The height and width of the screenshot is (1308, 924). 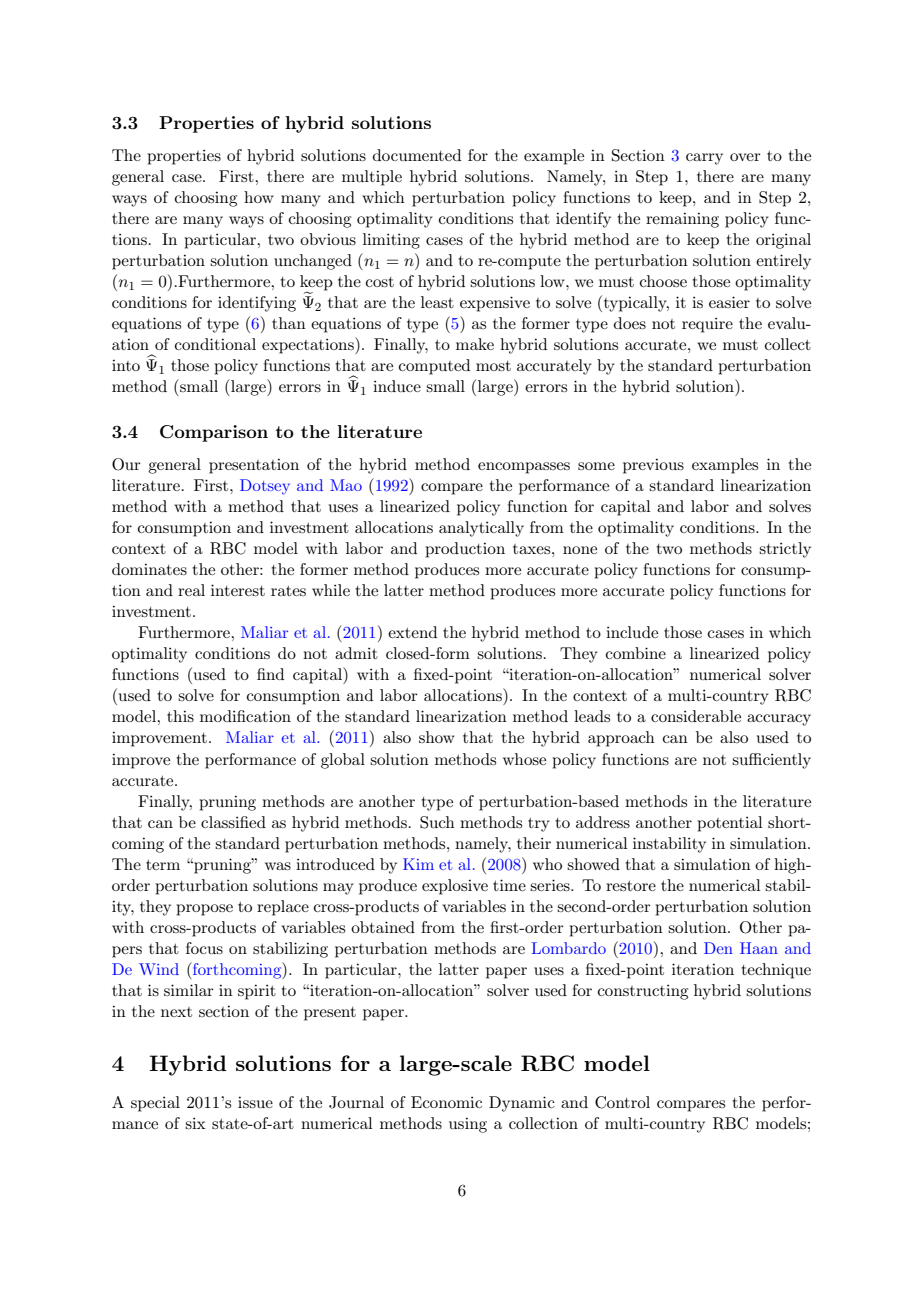 I want to click on carry, so click(x=704, y=159).
